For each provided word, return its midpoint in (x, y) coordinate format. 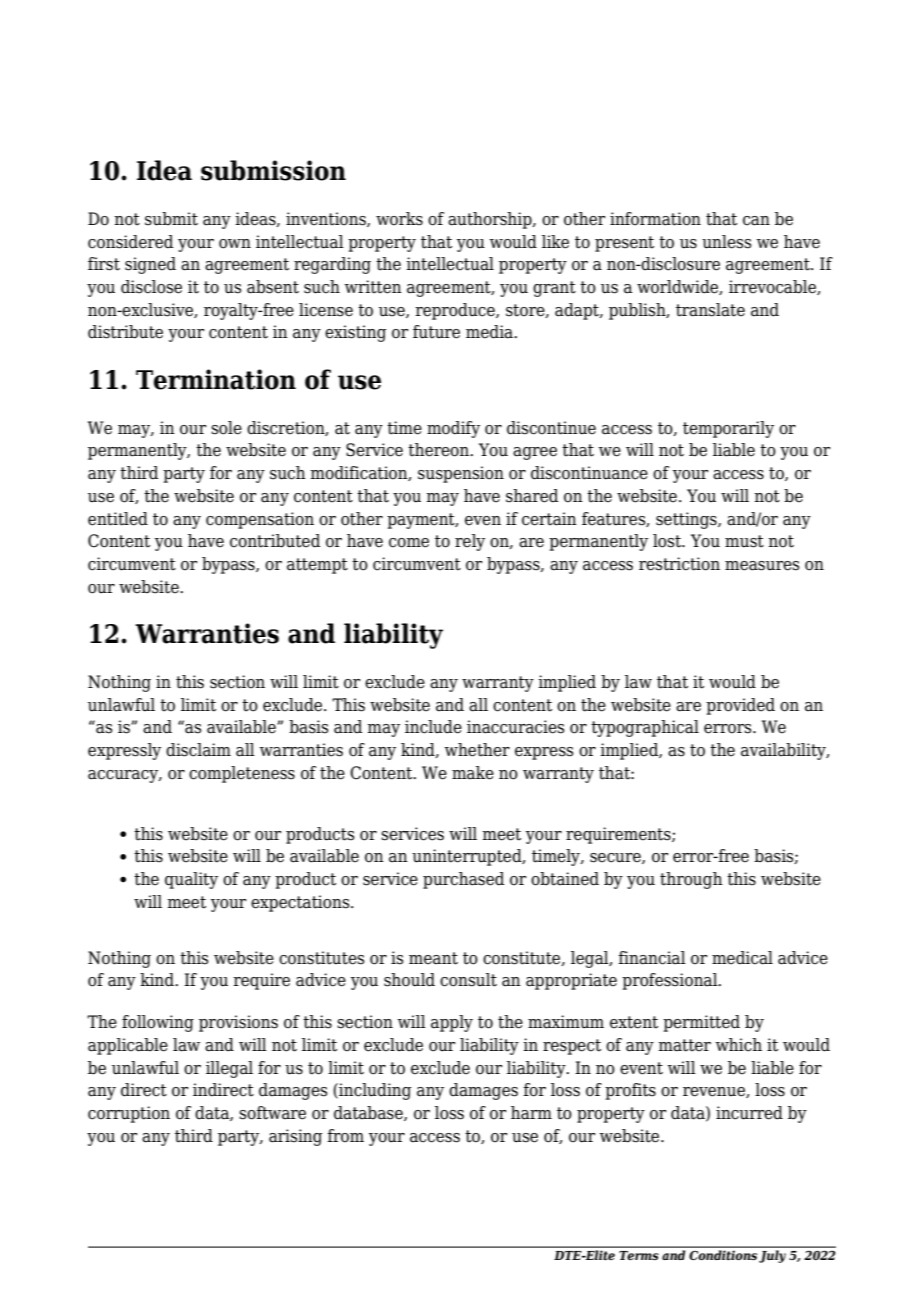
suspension (461, 474)
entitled (118, 519)
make (473, 773)
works (399, 219)
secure (616, 858)
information (655, 219)
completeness (242, 774)
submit (171, 219)
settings (687, 520)
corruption (129, 1114)
